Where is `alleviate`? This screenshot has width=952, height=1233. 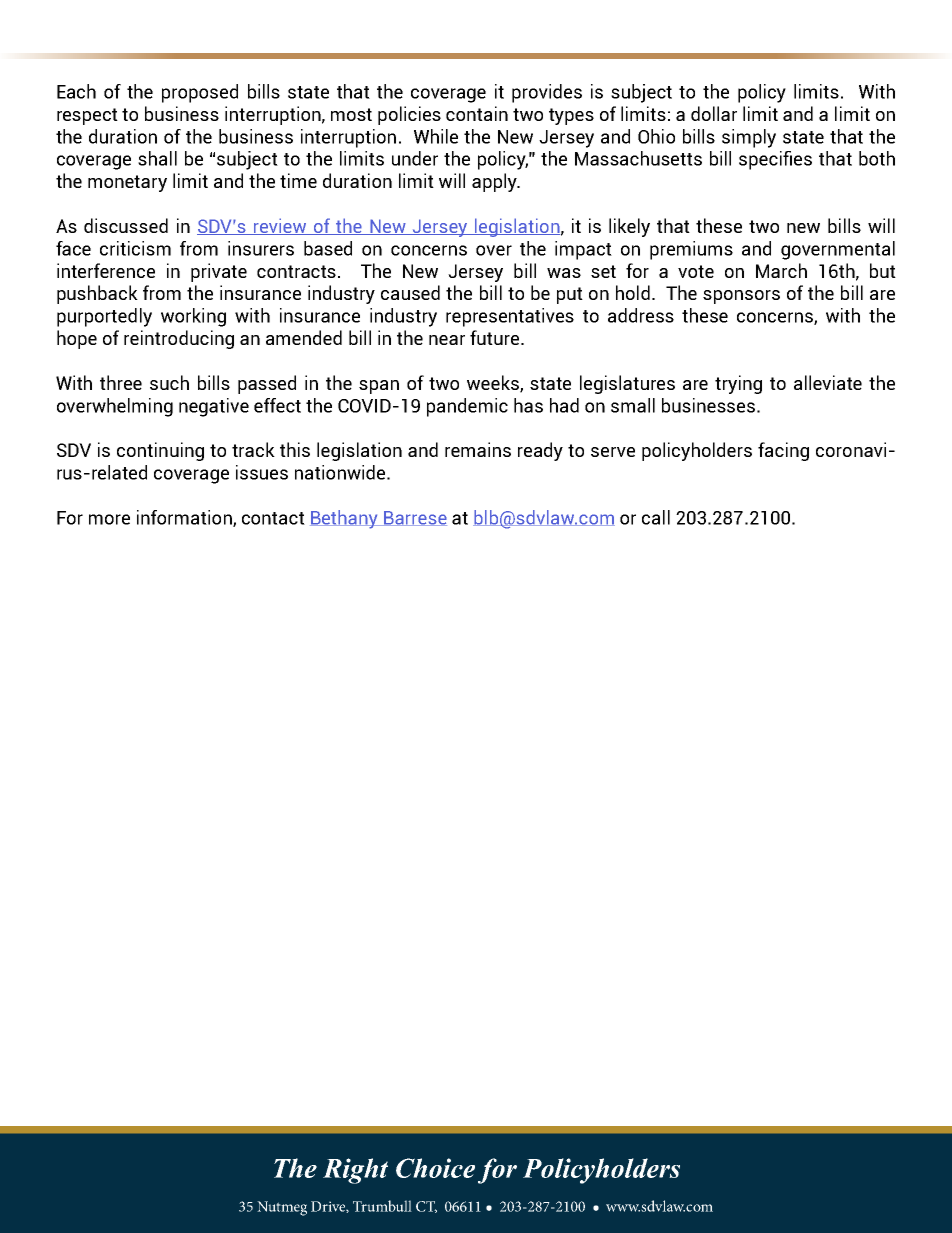
alleviate is located at coordinates (828, 382).
